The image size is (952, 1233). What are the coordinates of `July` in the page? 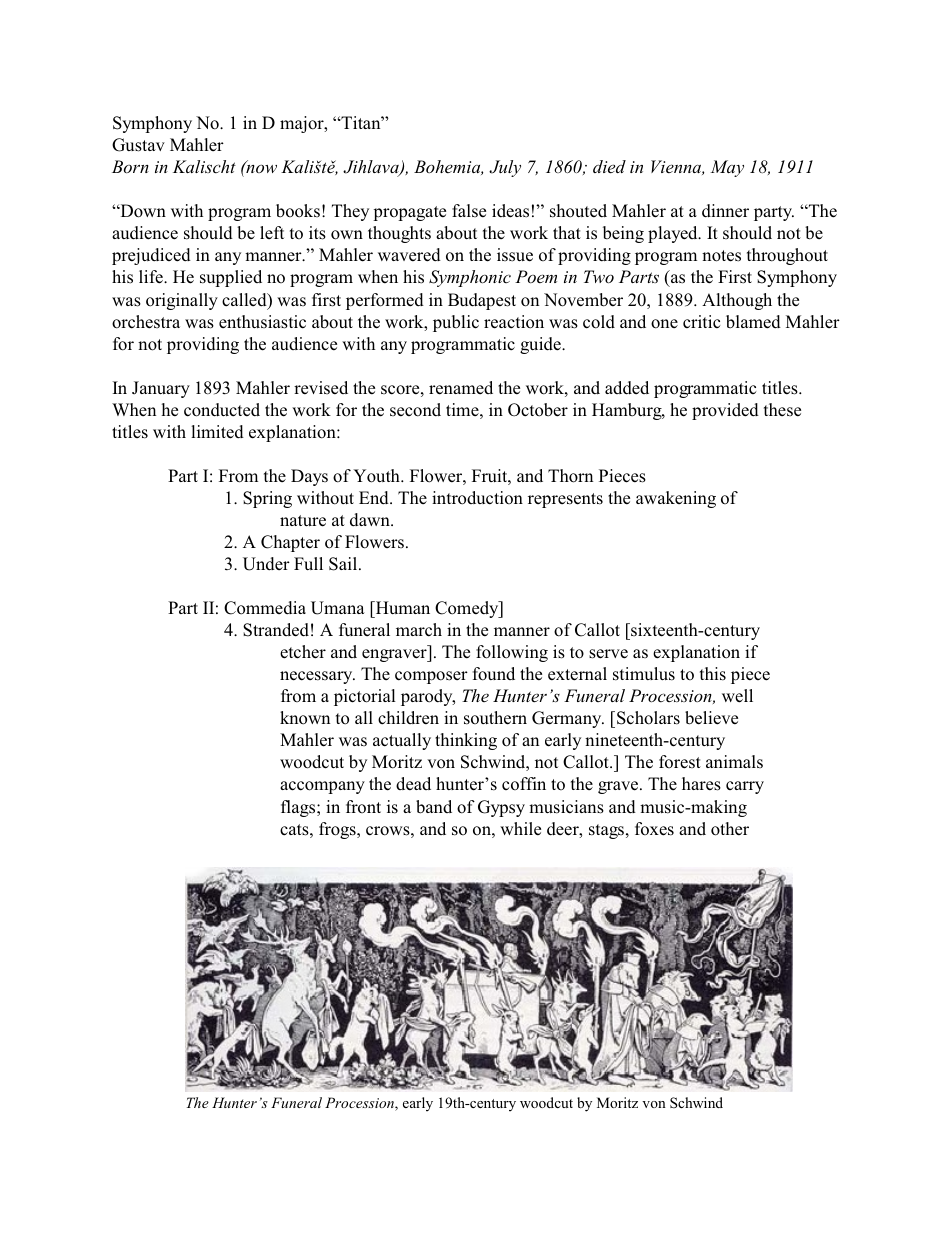 It's located at (505, 168).
